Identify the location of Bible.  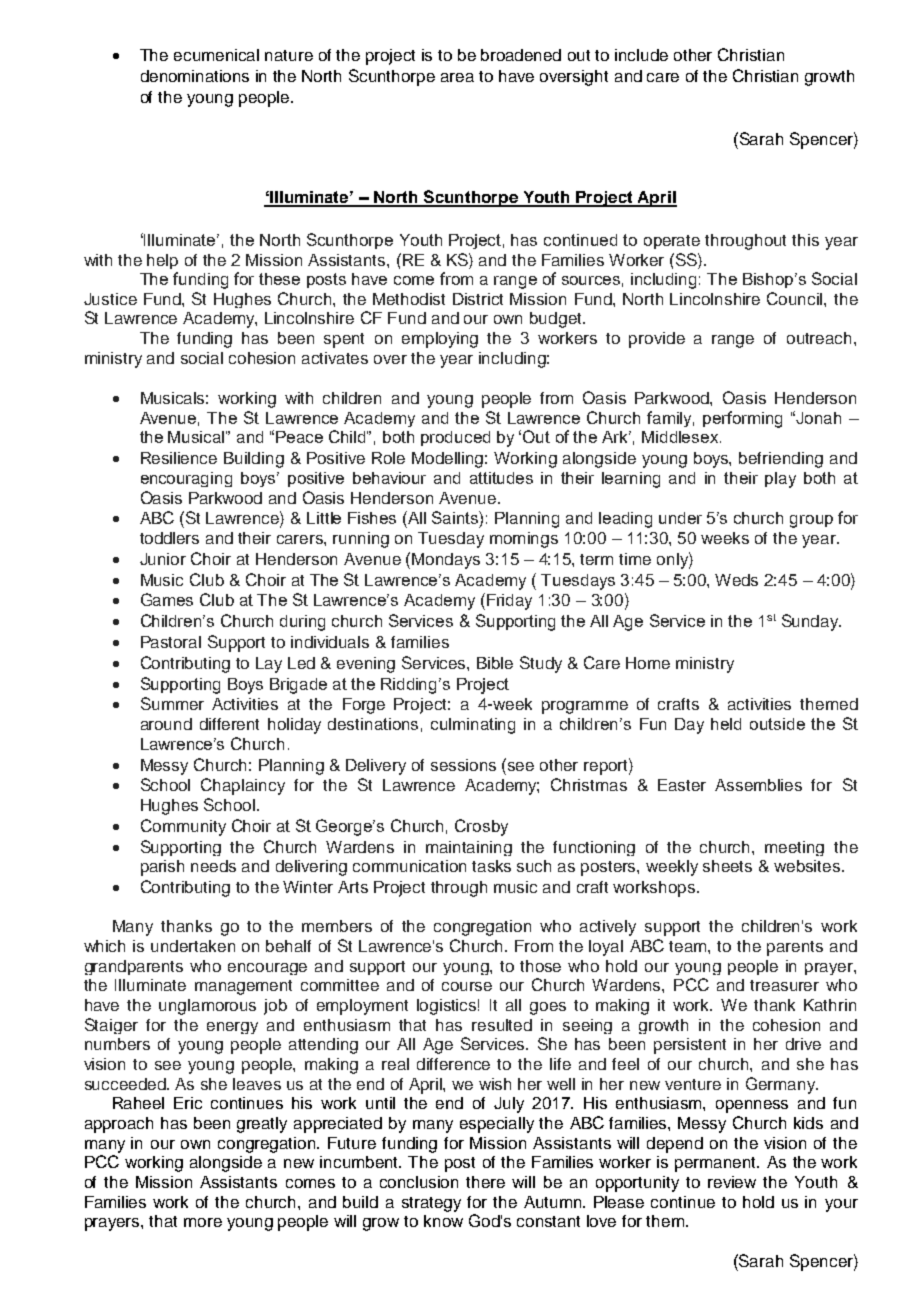
(495, 663).
